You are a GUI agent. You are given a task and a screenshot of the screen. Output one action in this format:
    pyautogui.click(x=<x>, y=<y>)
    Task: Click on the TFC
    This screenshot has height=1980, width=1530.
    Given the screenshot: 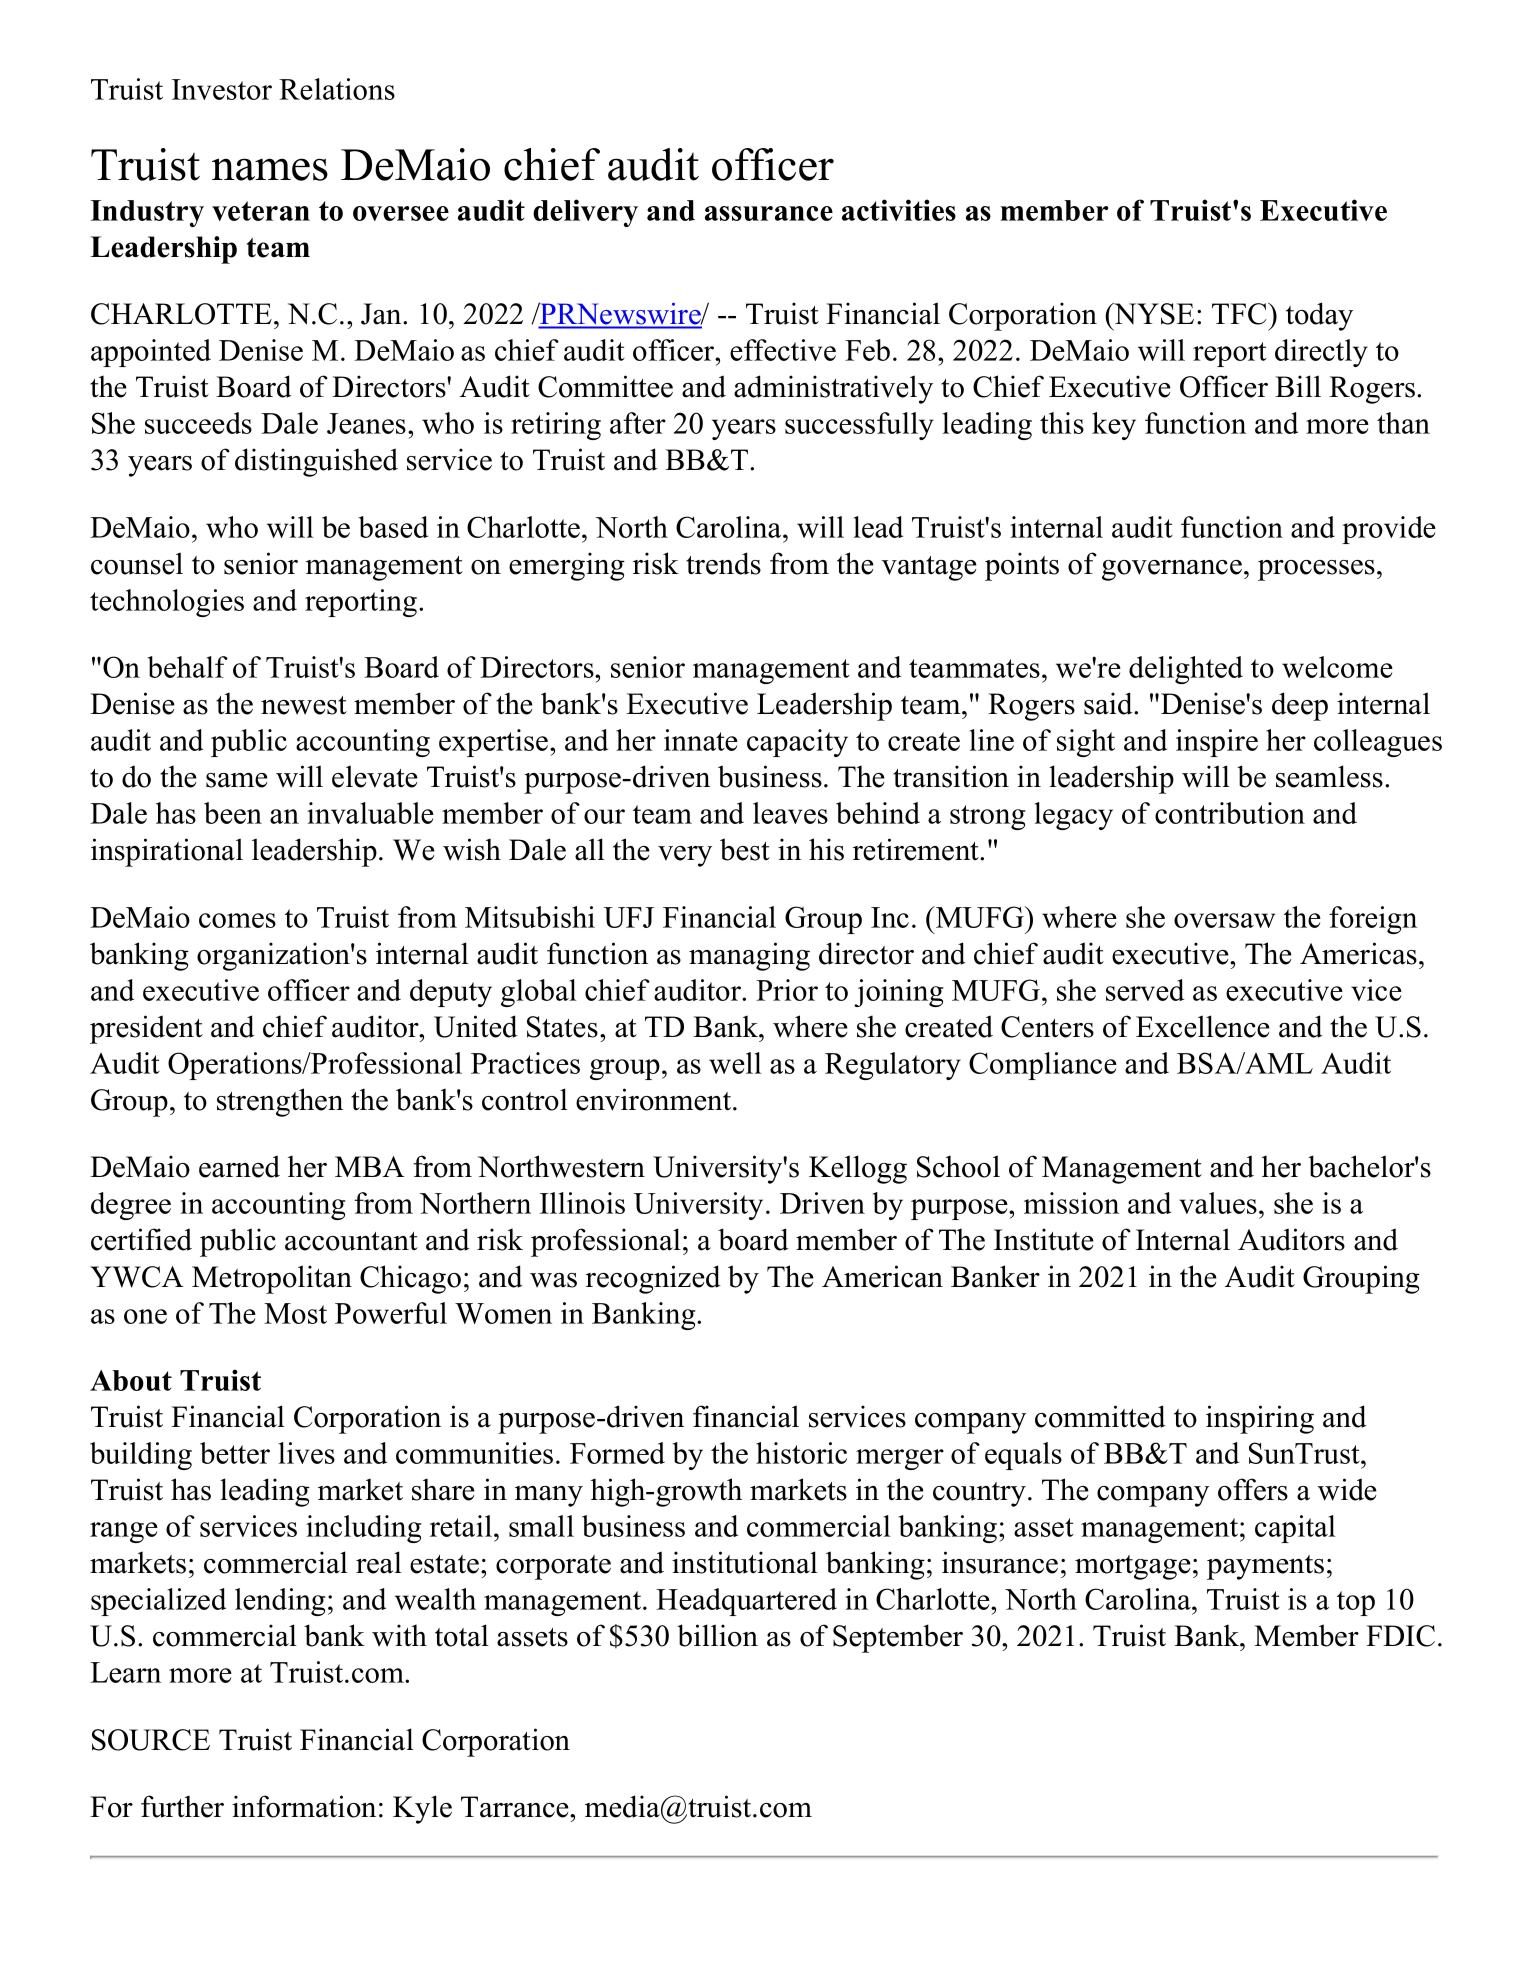 What is the action you would take?
    pyautogui.click(x=1240, y=314)
